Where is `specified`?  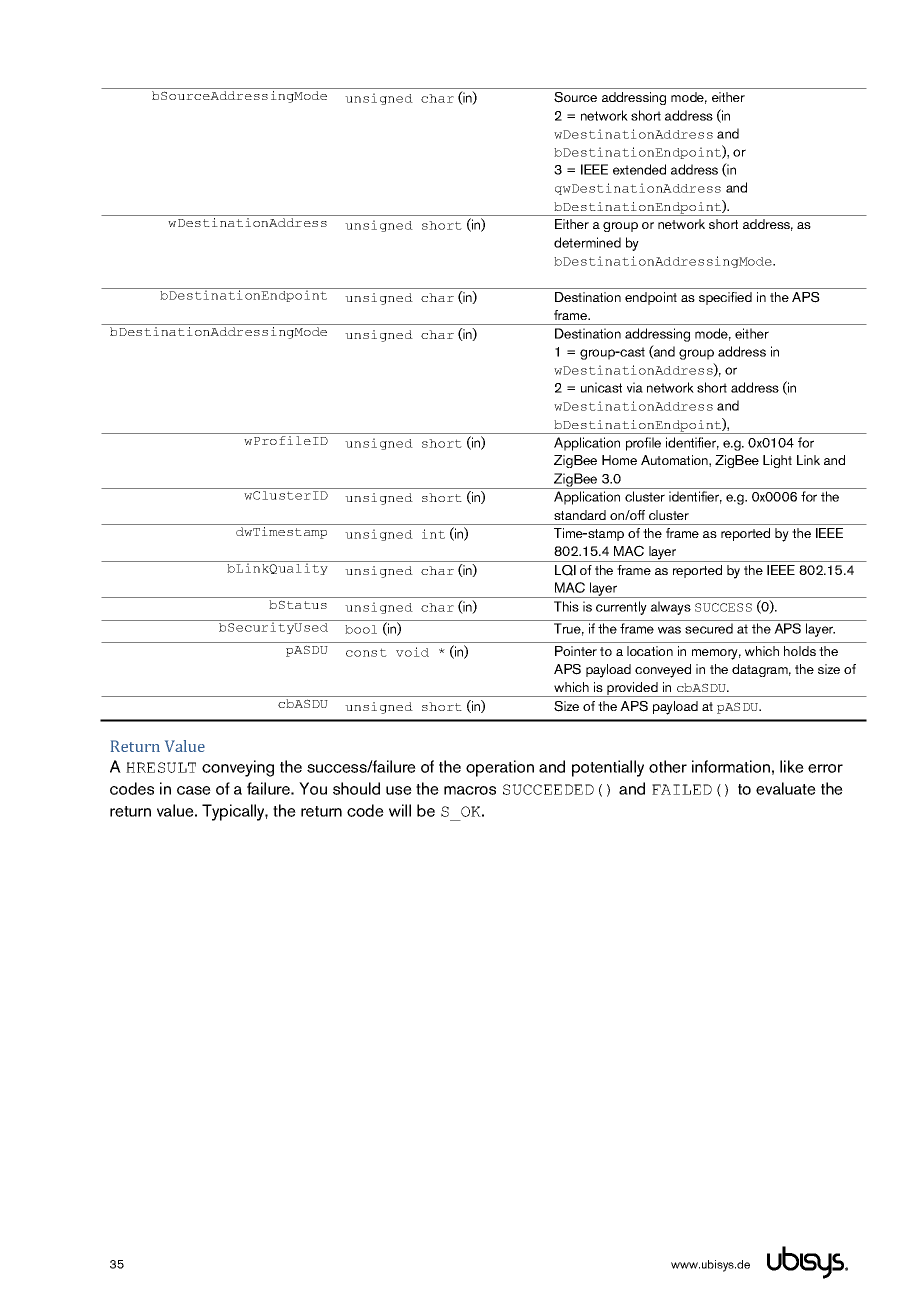 specified is located at coordinates (725, 298).
